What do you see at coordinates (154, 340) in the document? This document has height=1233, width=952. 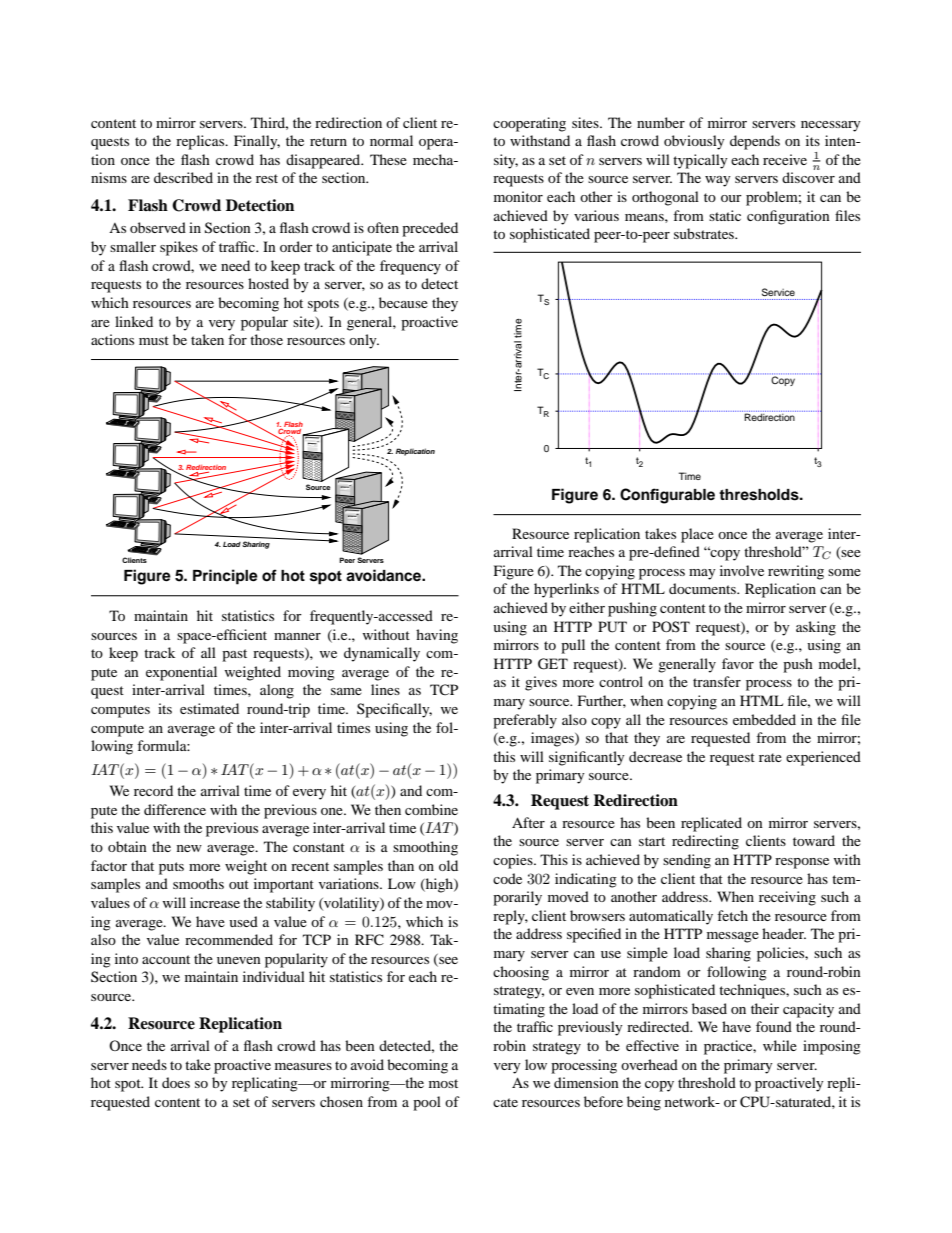 I see `must` at bounding box center [154, 340].
